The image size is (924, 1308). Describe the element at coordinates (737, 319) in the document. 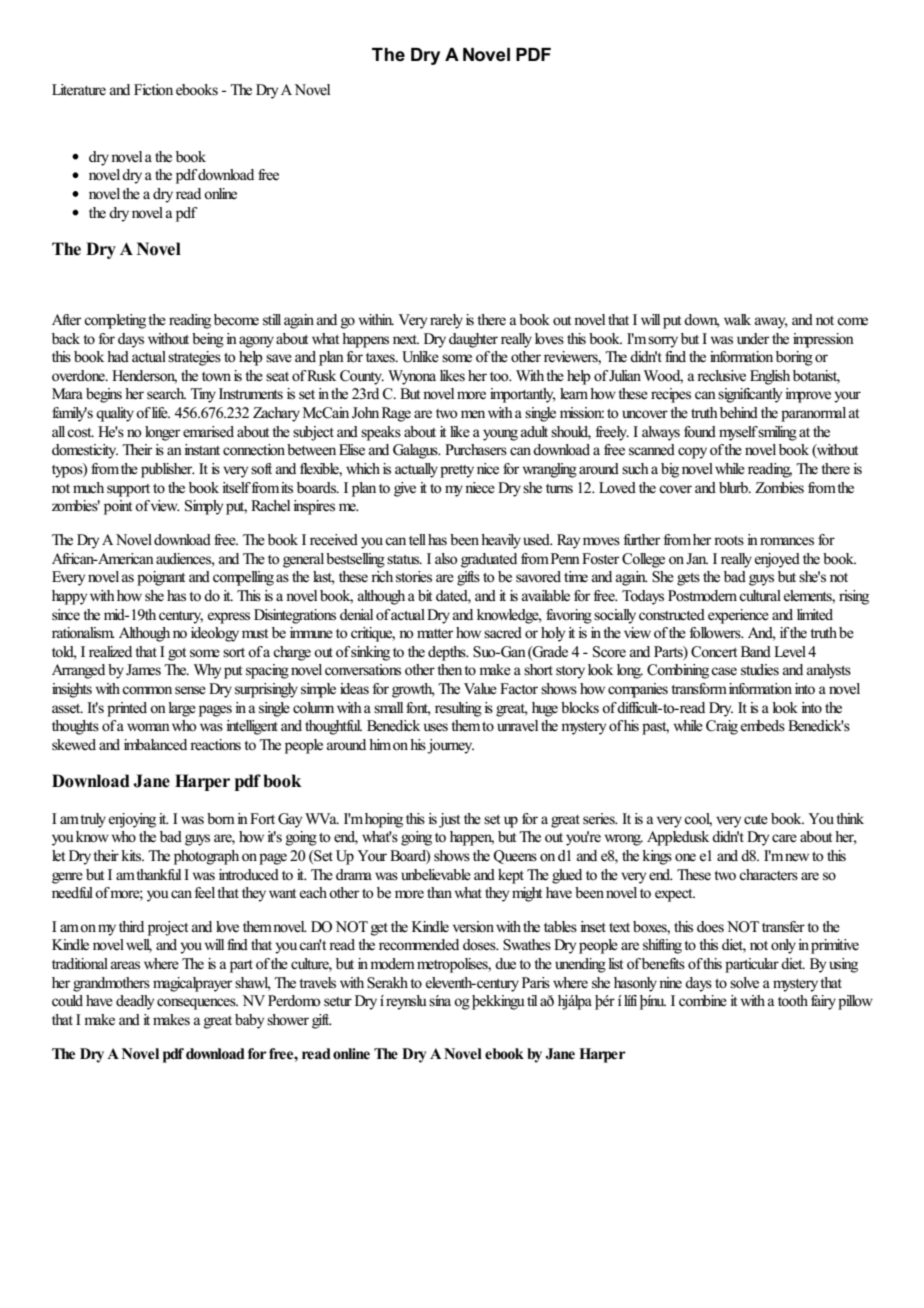

I see `walk` at that location.
